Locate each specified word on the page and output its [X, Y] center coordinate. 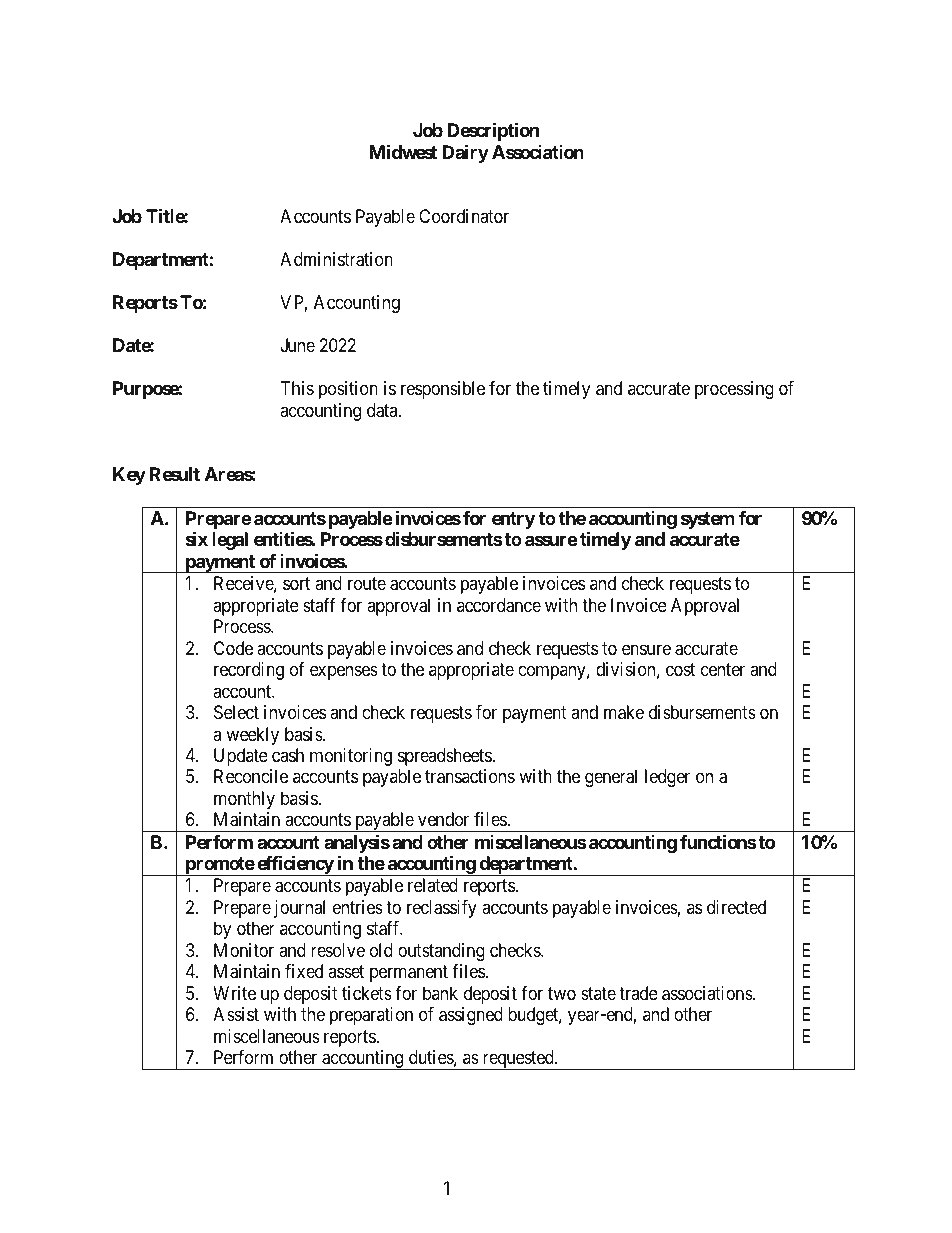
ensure [646, 649]
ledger [667, 778]
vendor [443, 819]
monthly [244, 800]
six [197, 539]
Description [493, 132]
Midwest [403, 151]
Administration [336, 259]
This [297, 388]
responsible [443, 390]
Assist [236, 1014]
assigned [471, 1016]
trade [638, 993]
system [708, 520]
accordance [499, 605]
